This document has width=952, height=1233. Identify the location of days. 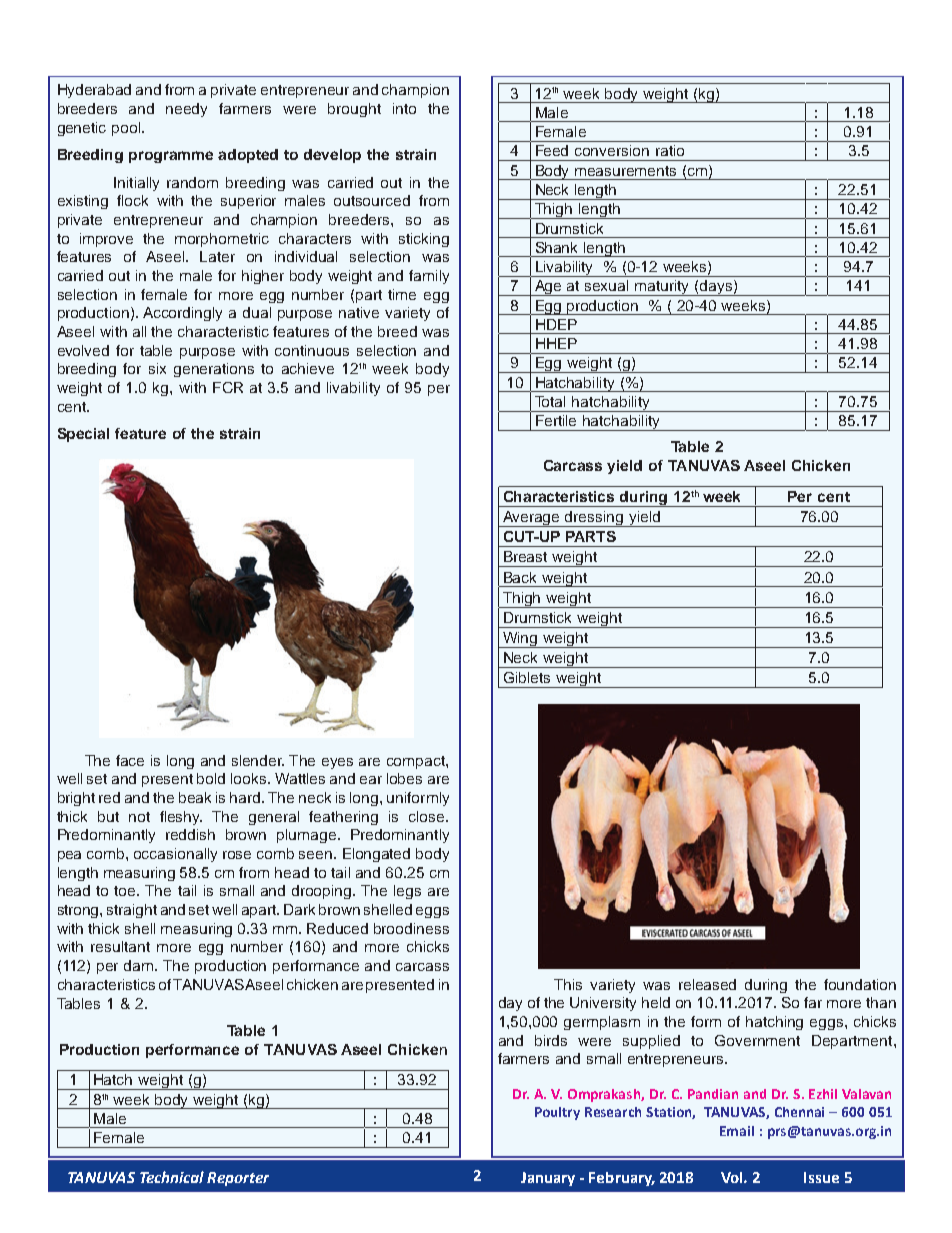
(716, 288).
